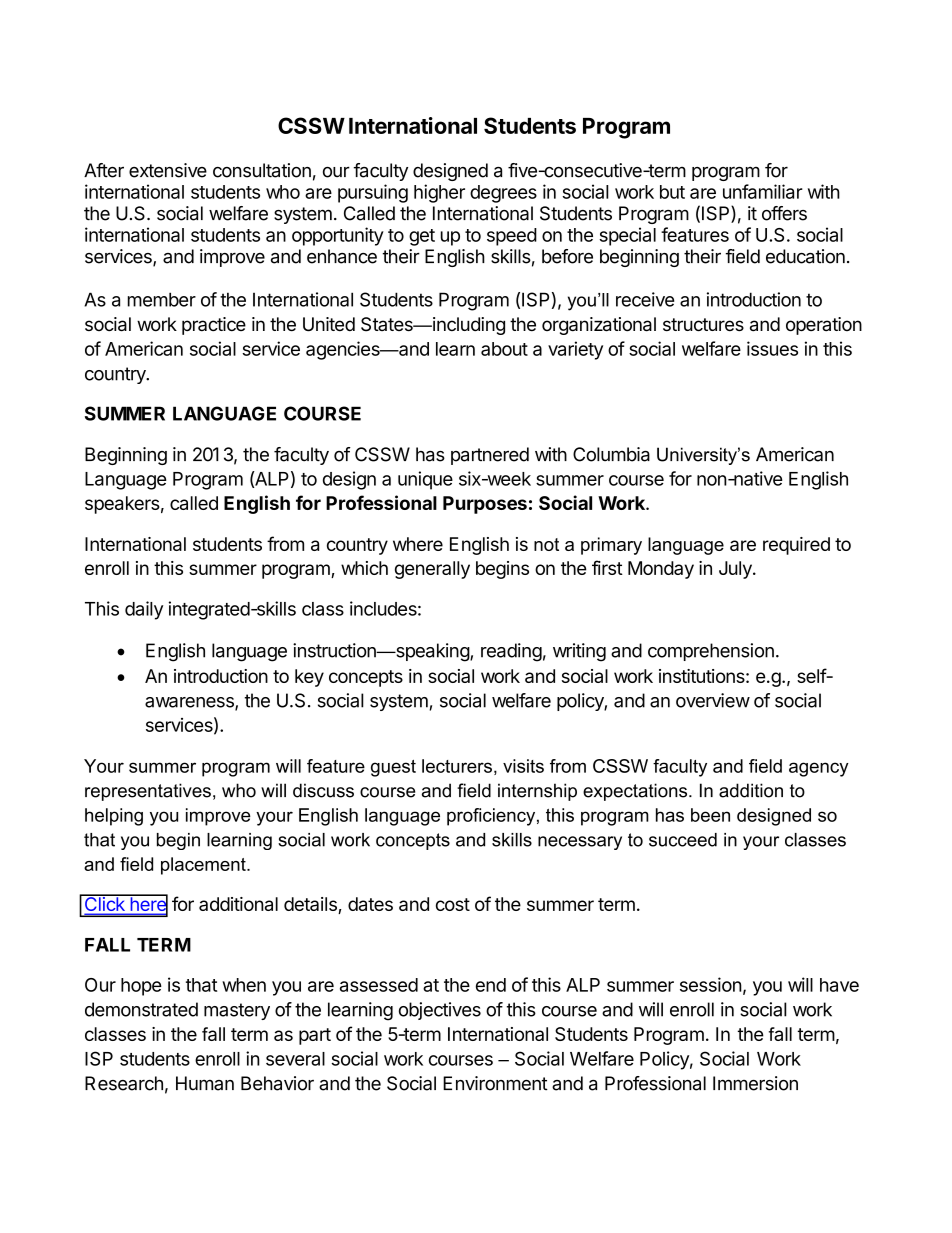 The image size is (952, 1233). What do you see at coordinates (763, 191) in the page?
I see `unfamiliar` at bounding box center [763, 191].
